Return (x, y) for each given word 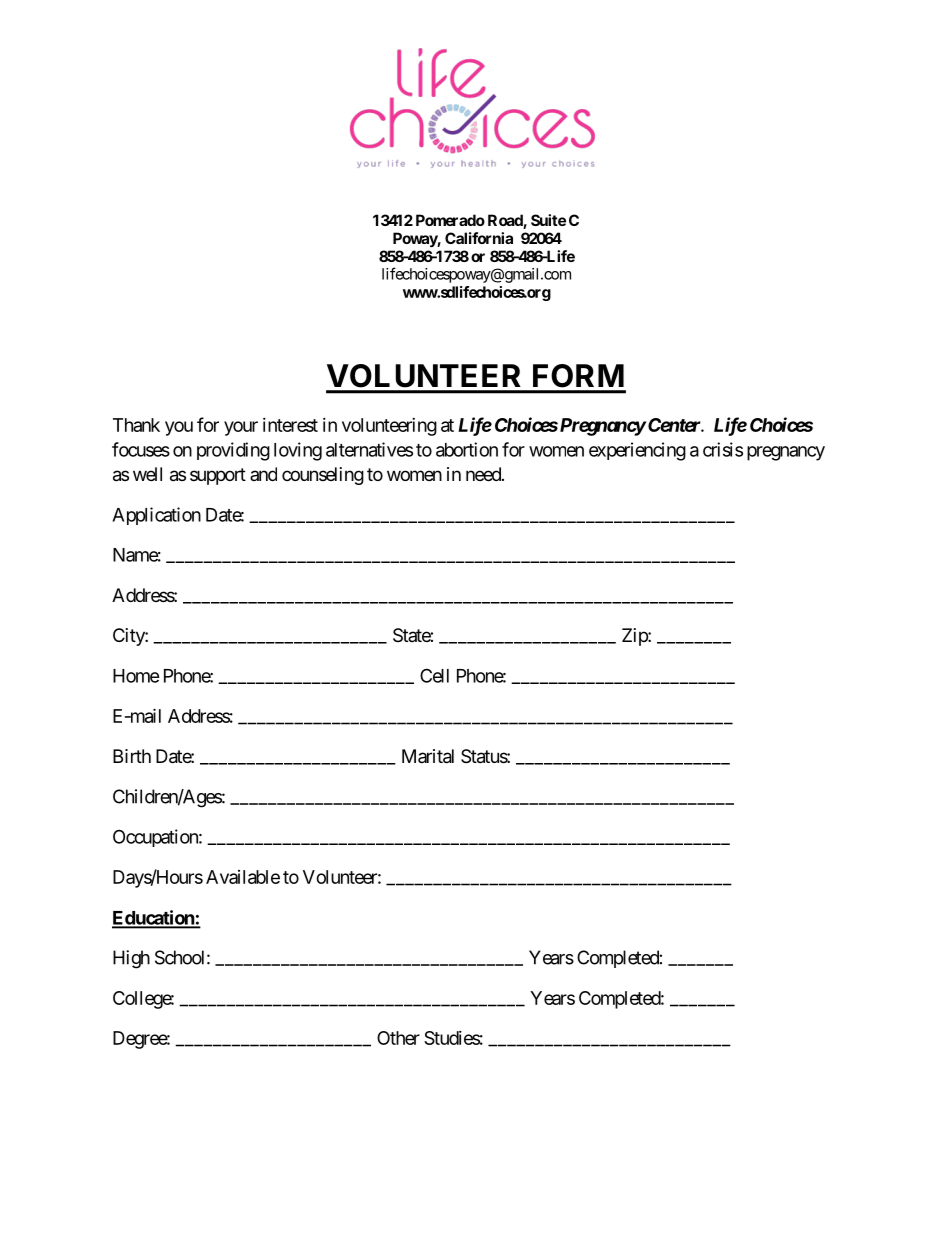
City (129, 637)
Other (398, 1038)
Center (675, 425)
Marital (428, 756)
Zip (635, 637)
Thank (136, 425)
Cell (434, 675)
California (479, 238)
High (131, 959)
